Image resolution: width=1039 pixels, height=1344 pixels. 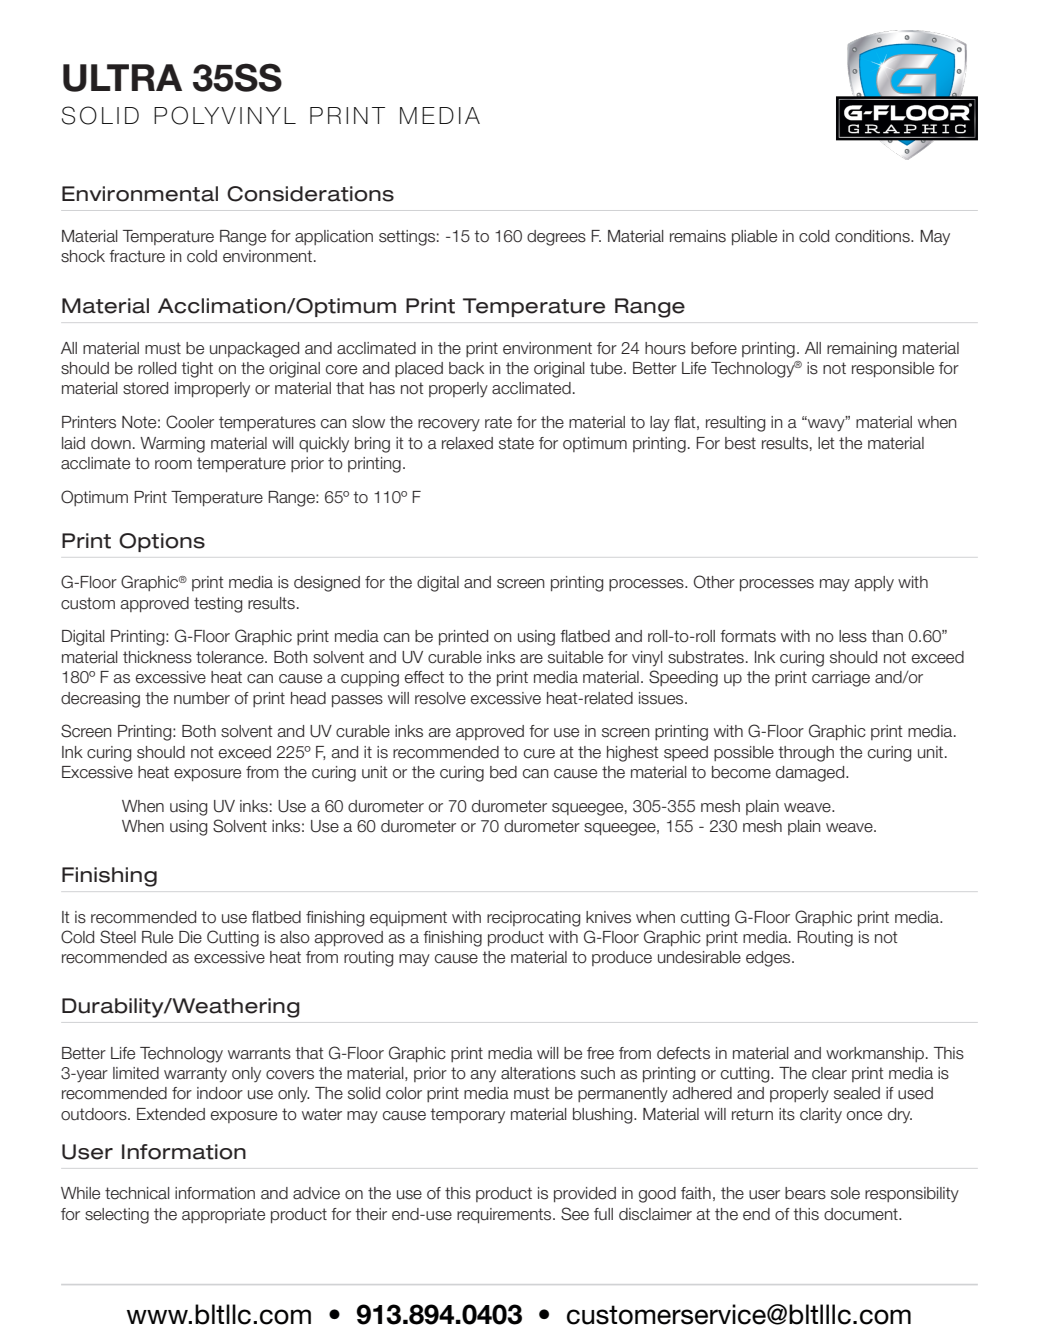 I want to click on reciprocating, so click(x=533, y=919).
